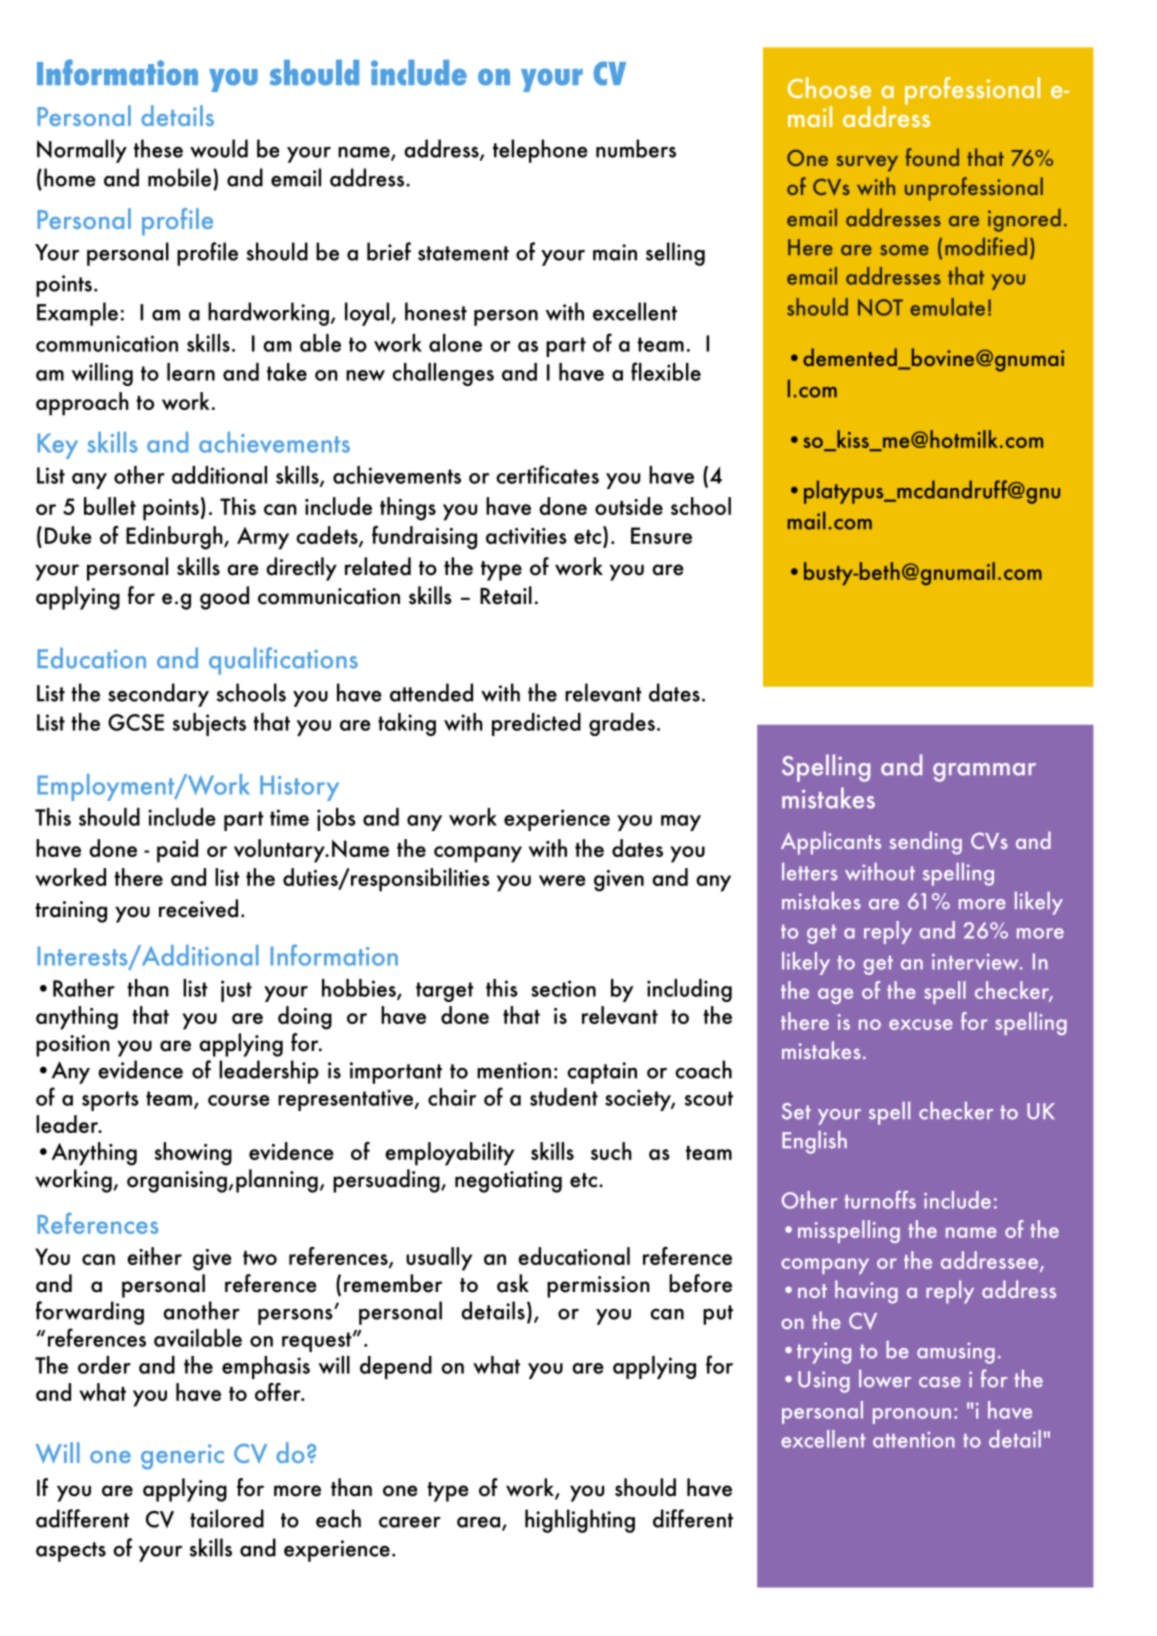  I want to click on highlighting, so click(580, 1521).
